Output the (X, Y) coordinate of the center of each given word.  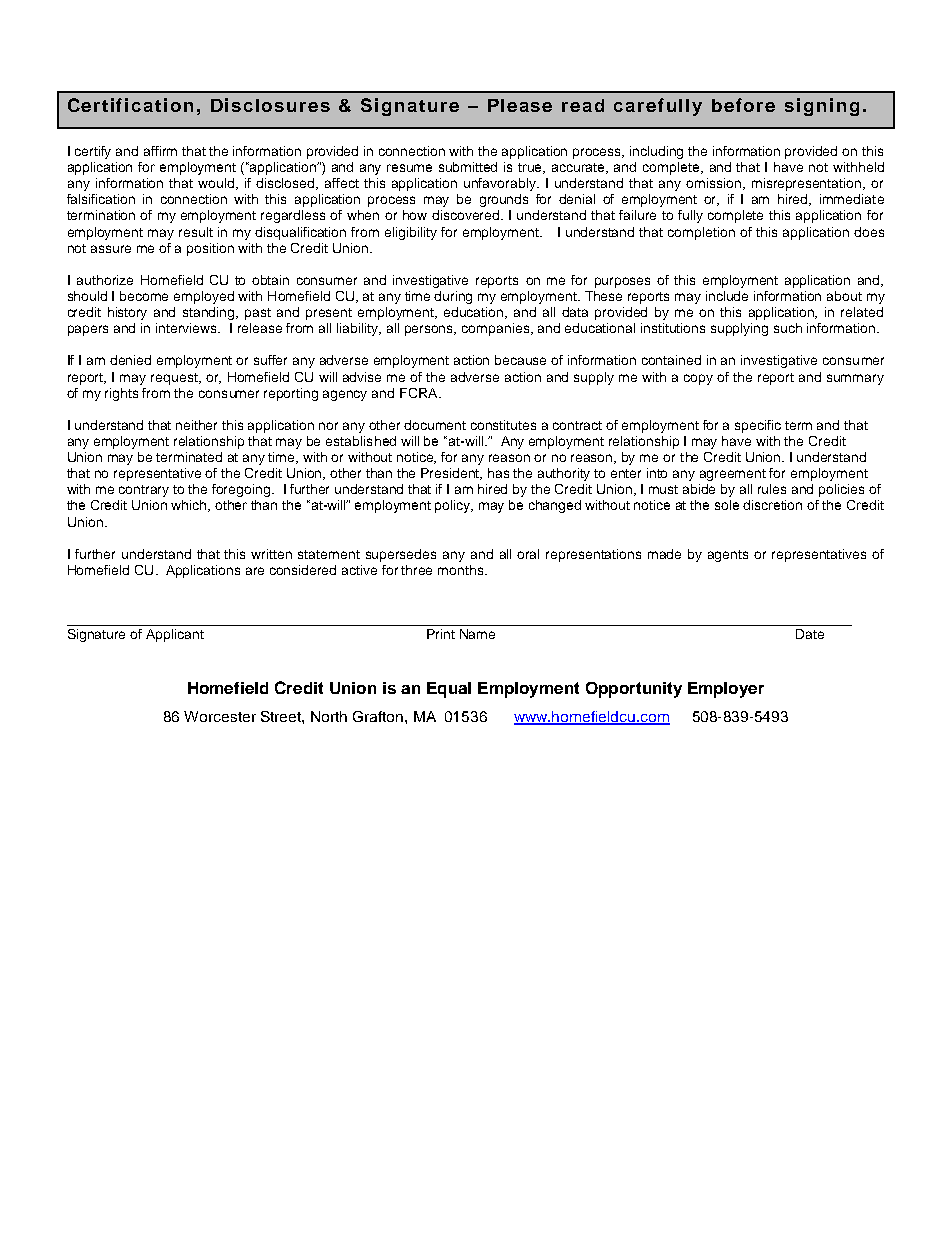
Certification (130, 105)
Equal (449, 690)
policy (454, 506)
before (743, 105)
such (788, 328)
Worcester (220, 716)
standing (210, 313)
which (190, 506)
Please (520, 105)
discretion (772, 505)
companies (497, 329)
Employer (726, 690)
